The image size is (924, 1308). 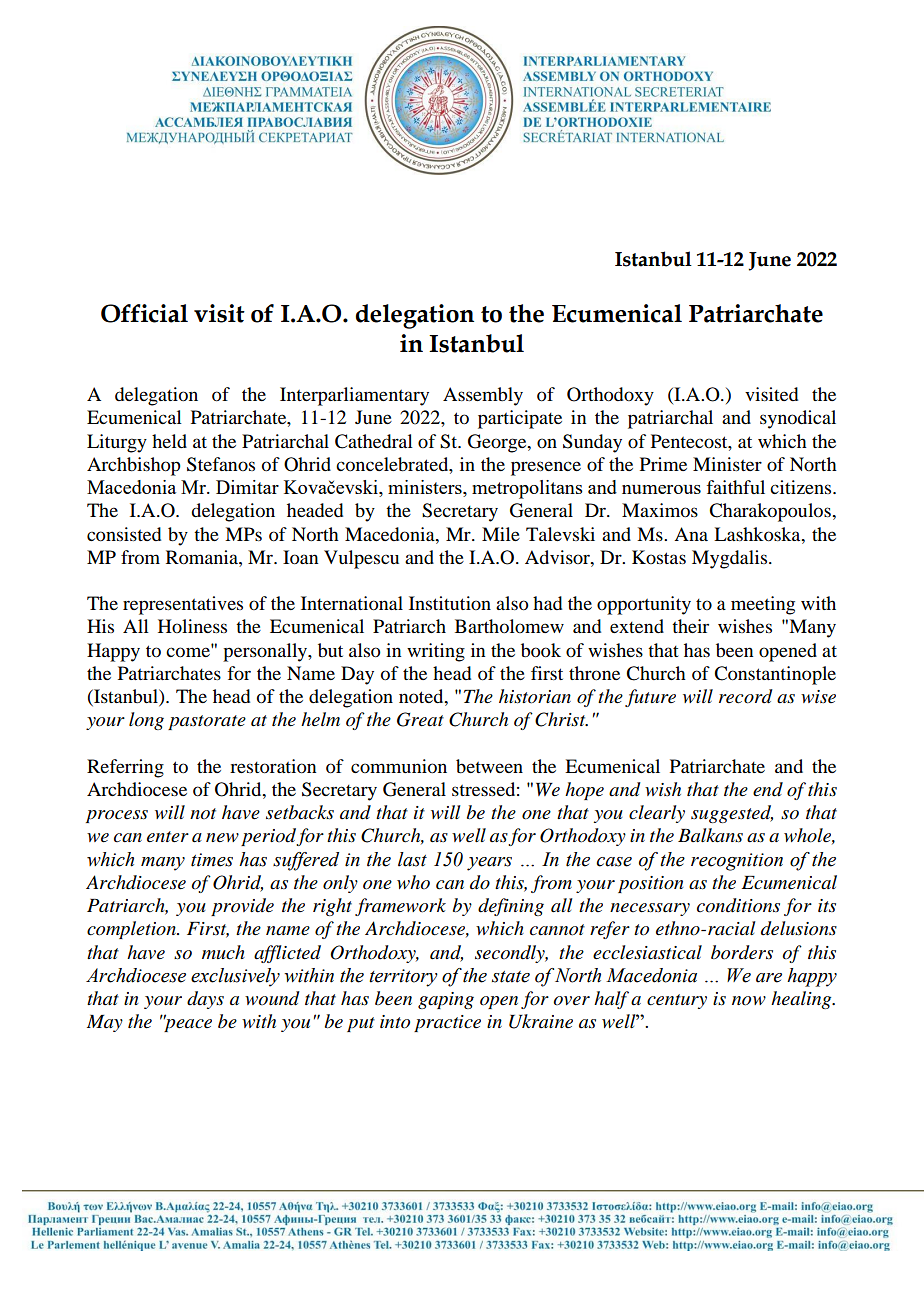 I want to click on restoration, so click(x=273, y=766).
